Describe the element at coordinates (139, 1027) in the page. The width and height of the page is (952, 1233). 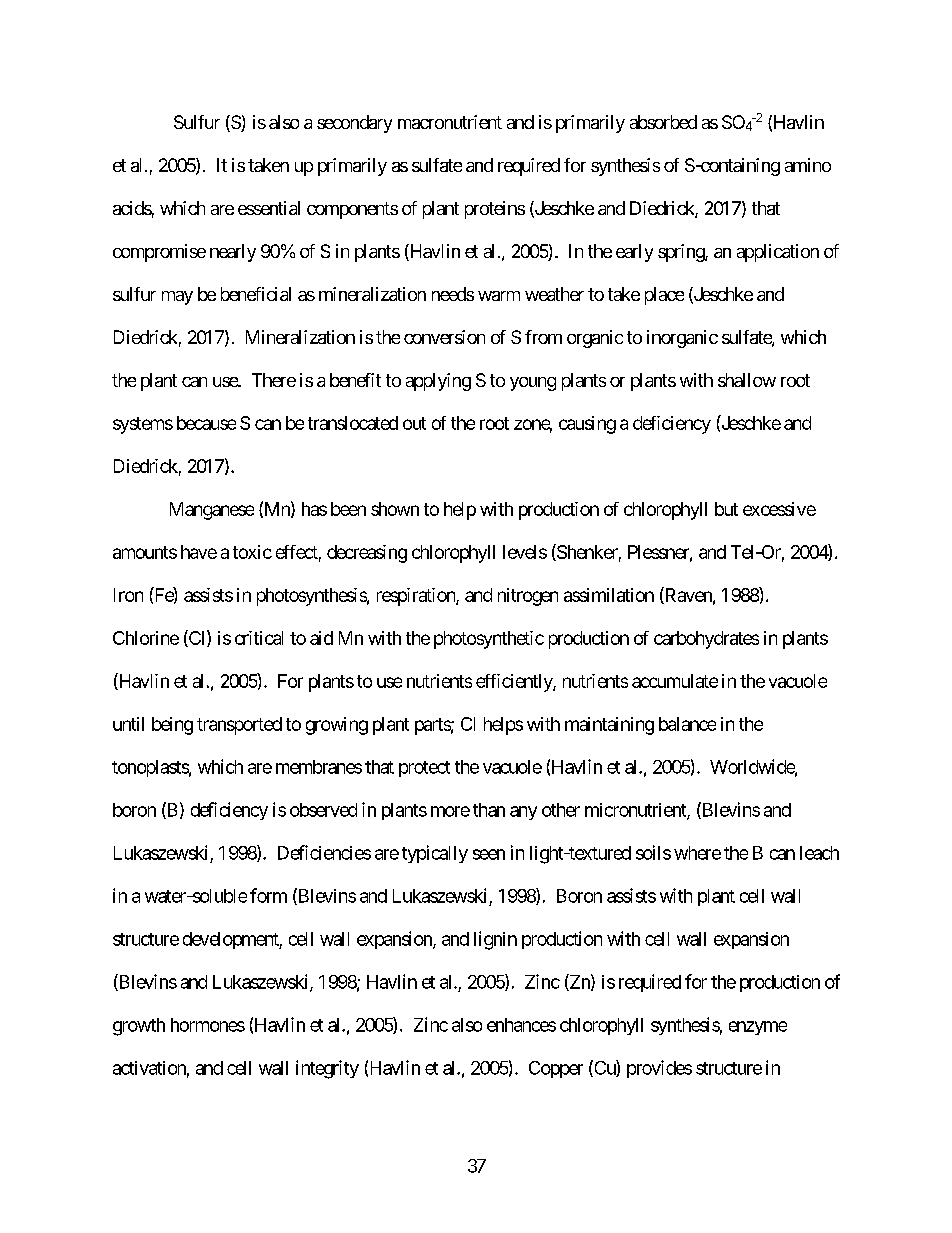
I see `growth` at that location.
